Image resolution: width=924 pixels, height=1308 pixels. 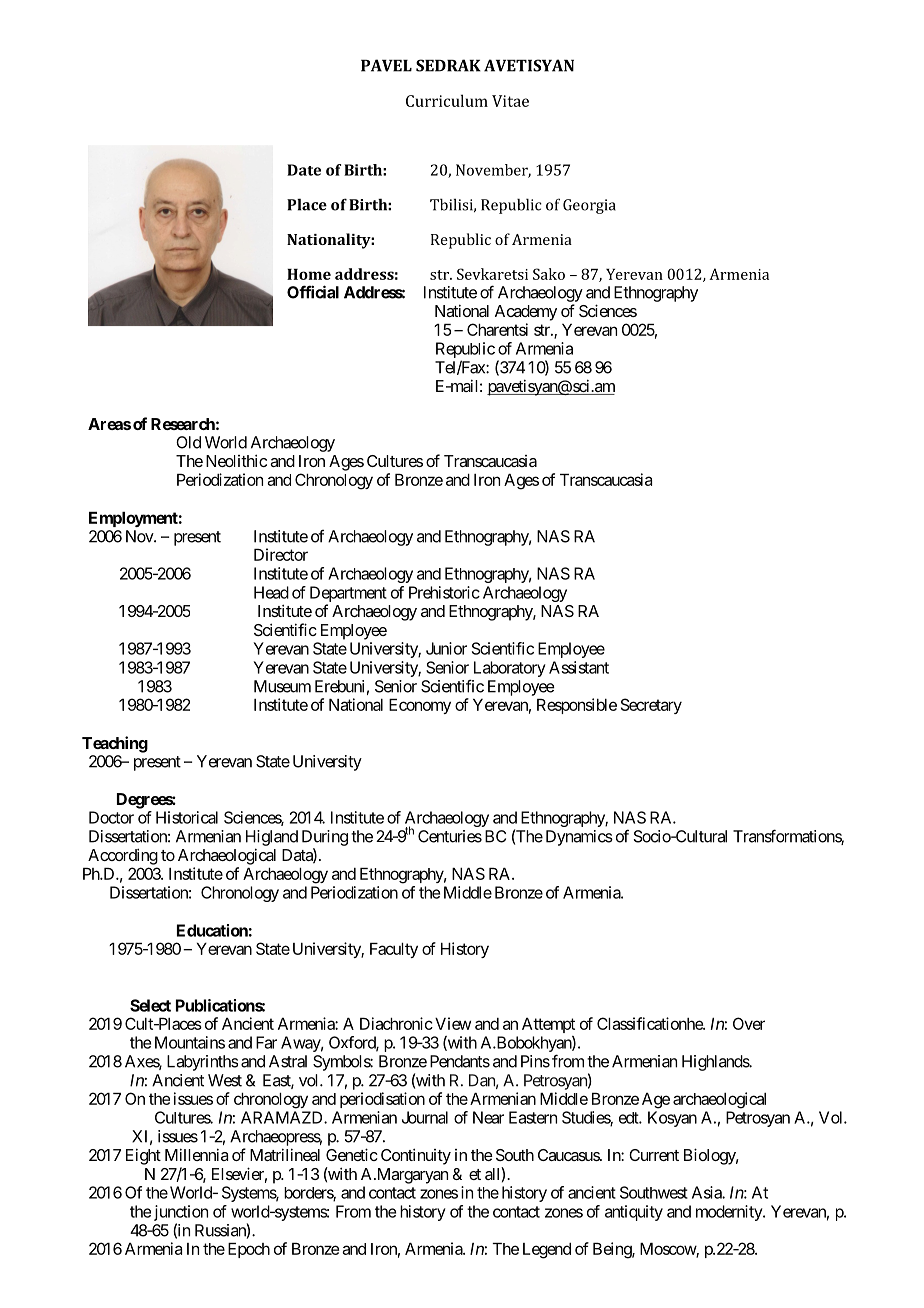 I want to click on Secretary, so click(x=651, y=706).
